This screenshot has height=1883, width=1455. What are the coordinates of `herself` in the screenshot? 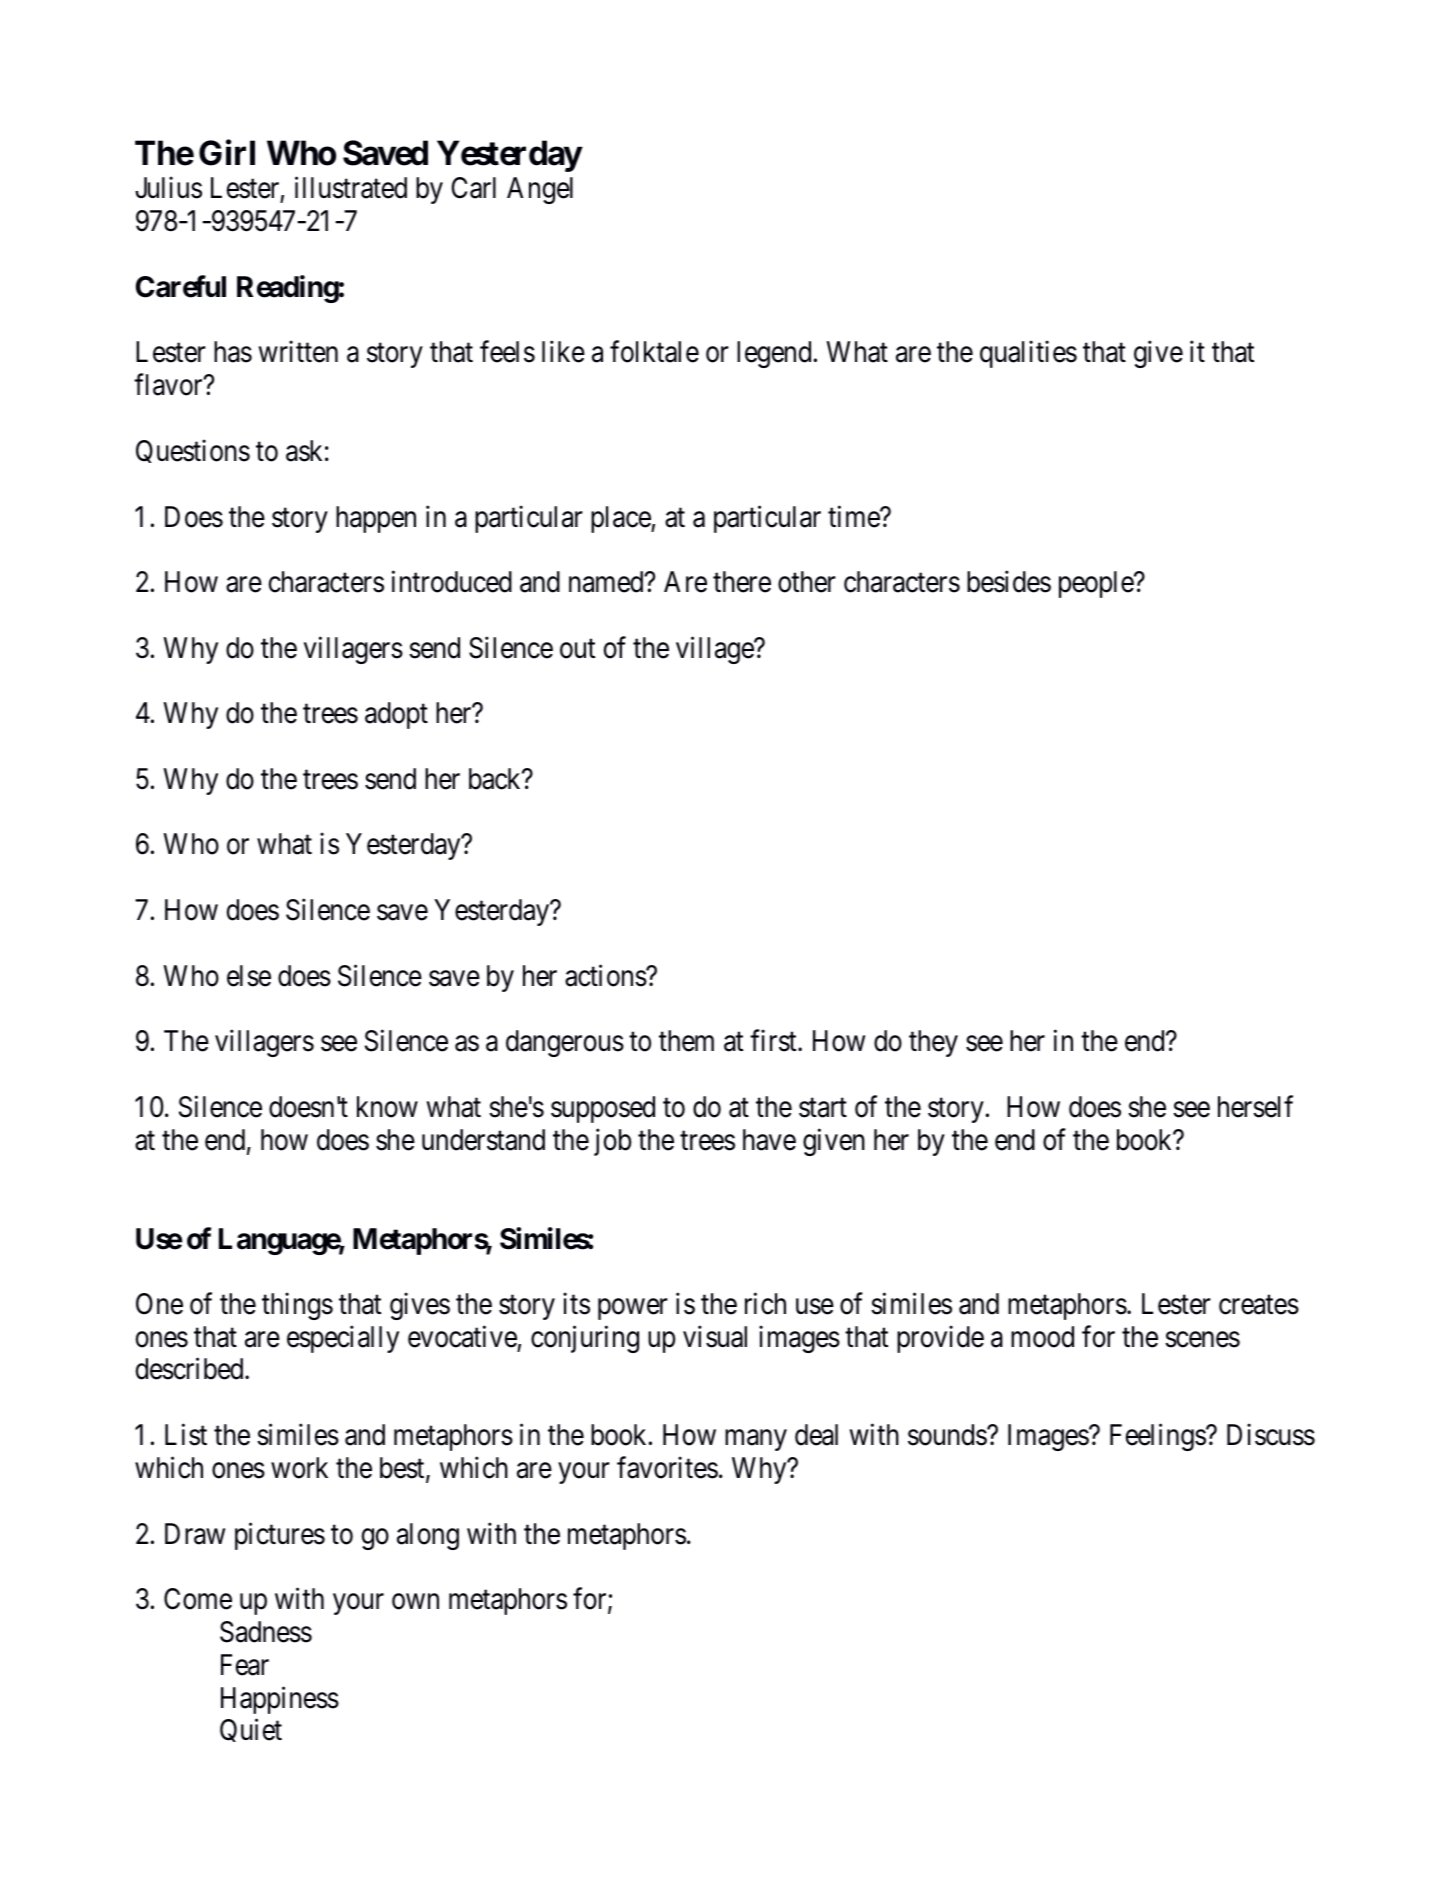 It's located at (1255, 1106).
